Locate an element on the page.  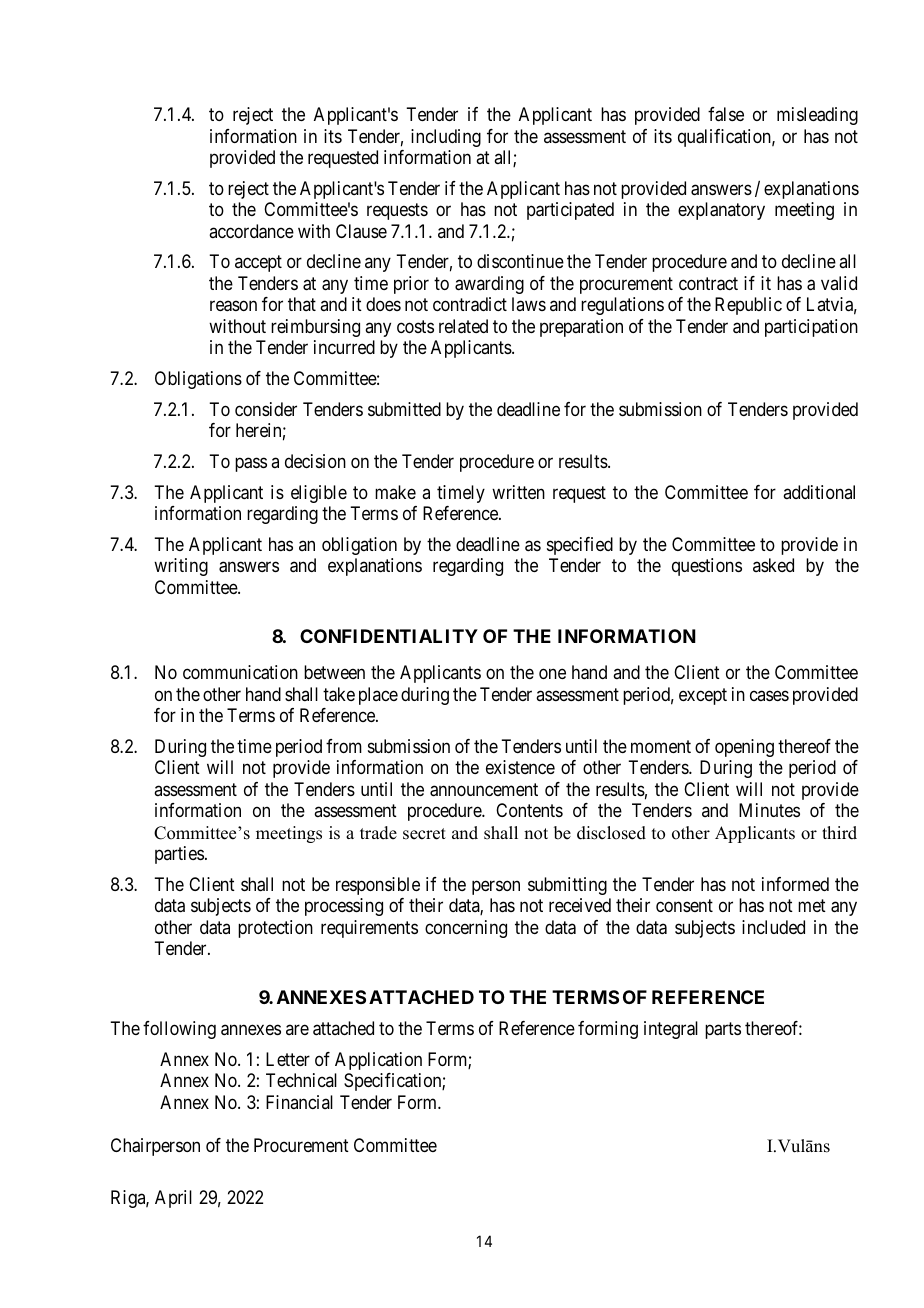
communication is located at coordinates (240, 672).
